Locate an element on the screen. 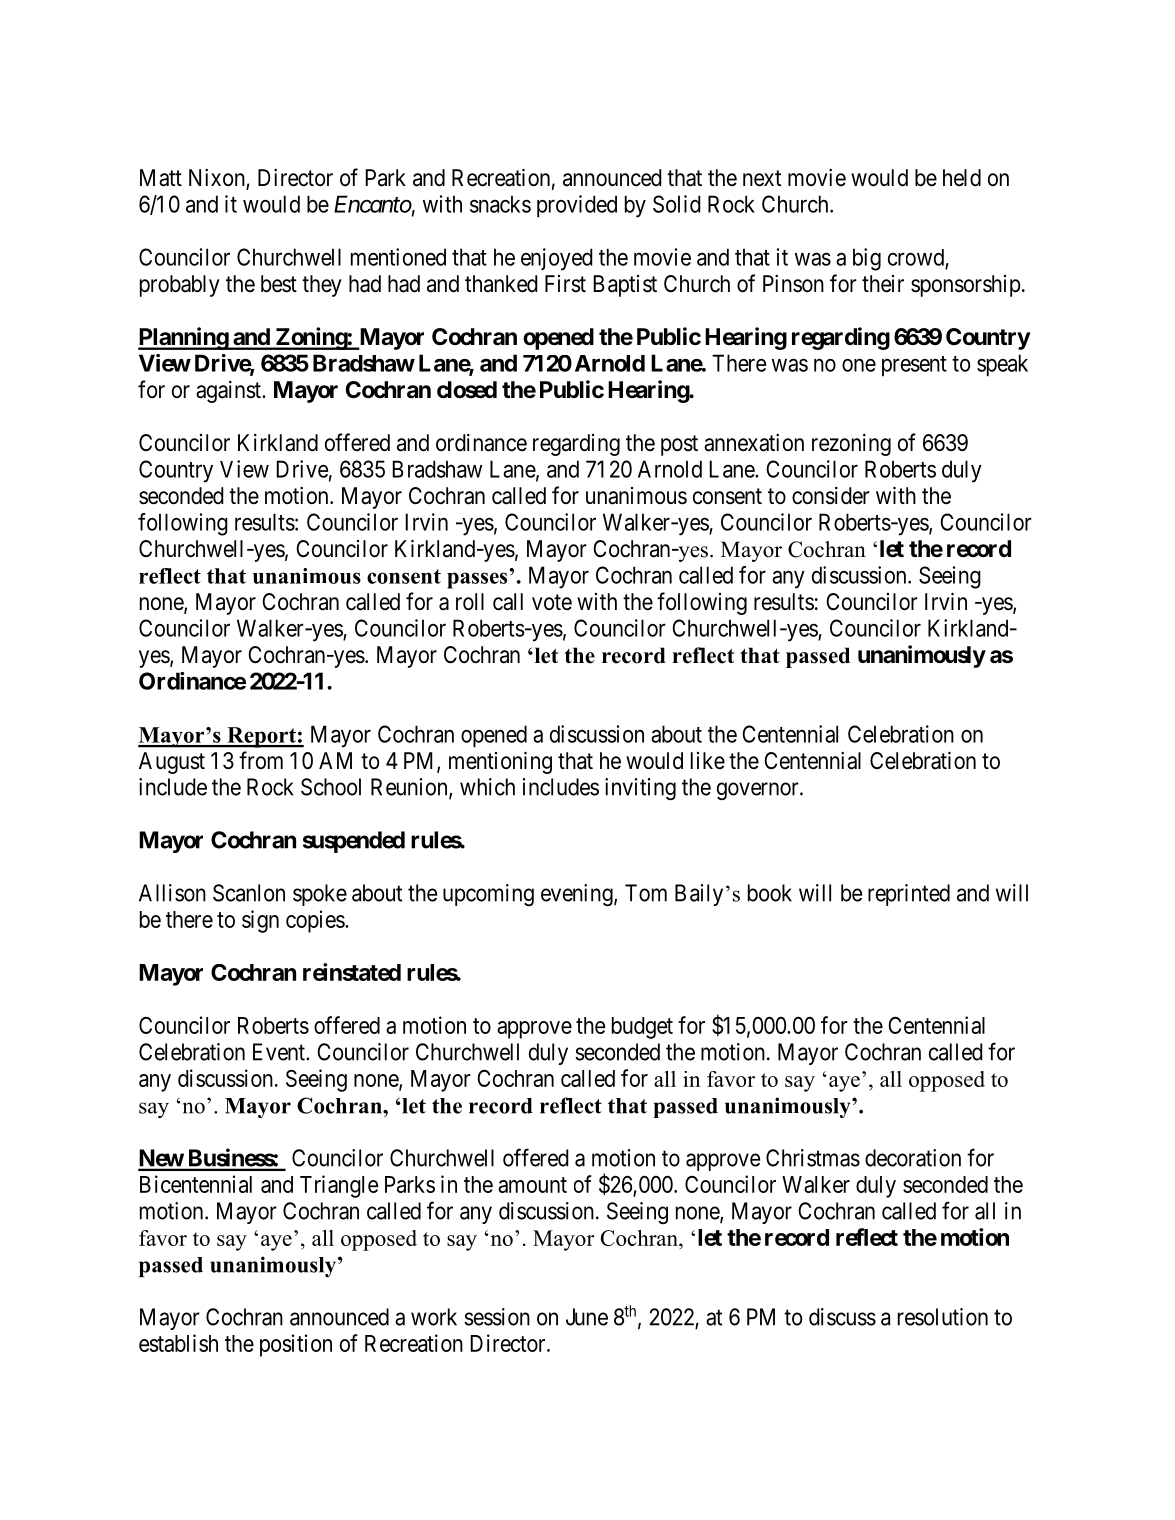 This screenshot has height=1520, width=1175. governor is located at coordinates (759, 791).
